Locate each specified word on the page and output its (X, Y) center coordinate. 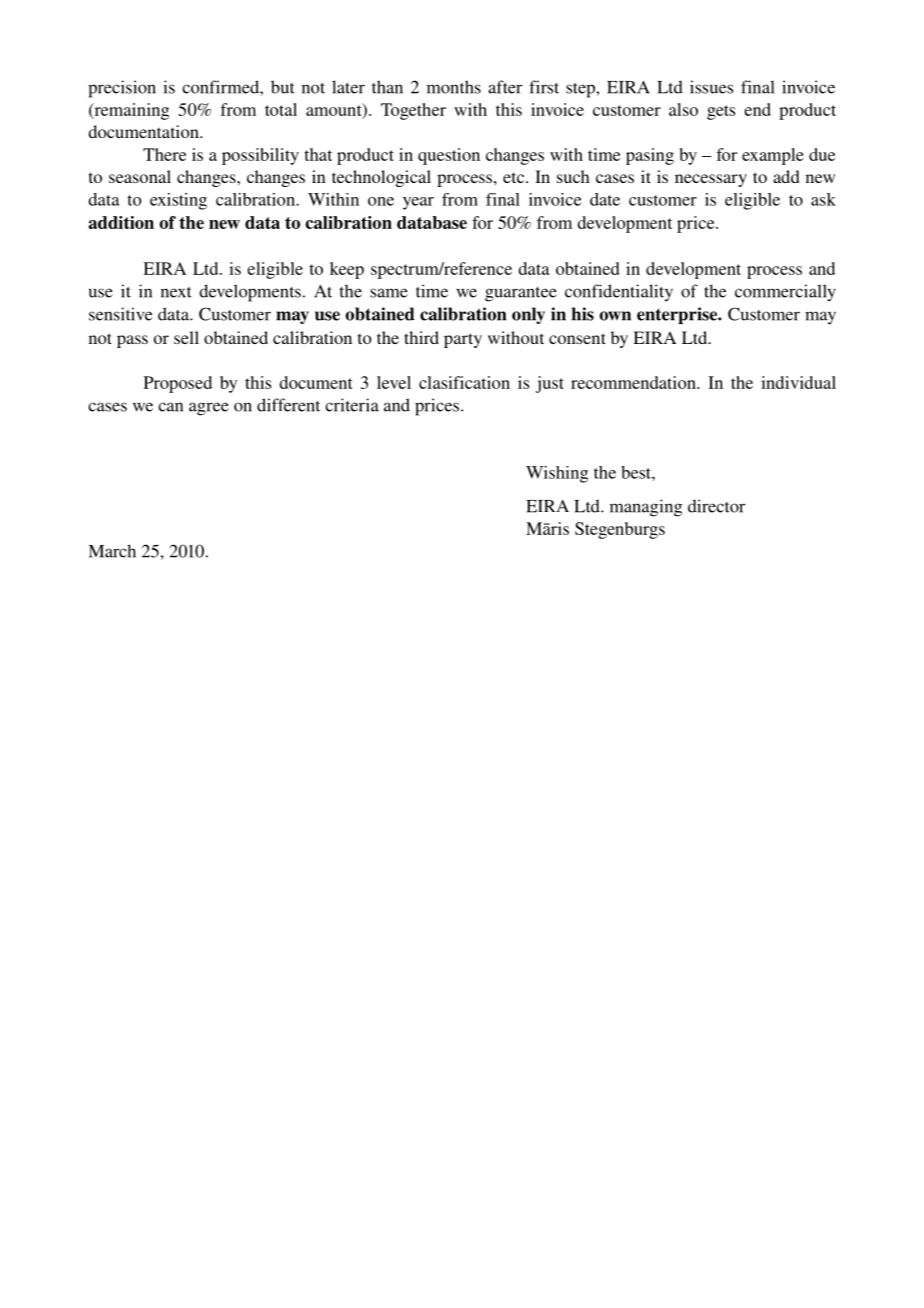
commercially (785, 292)
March (112, 551)
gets (721, 112)
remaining (130, 111)
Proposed (178, 384)
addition (121, 222)
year (418, 203)
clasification (464, 382)
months (454, 87)
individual (798, 382)
